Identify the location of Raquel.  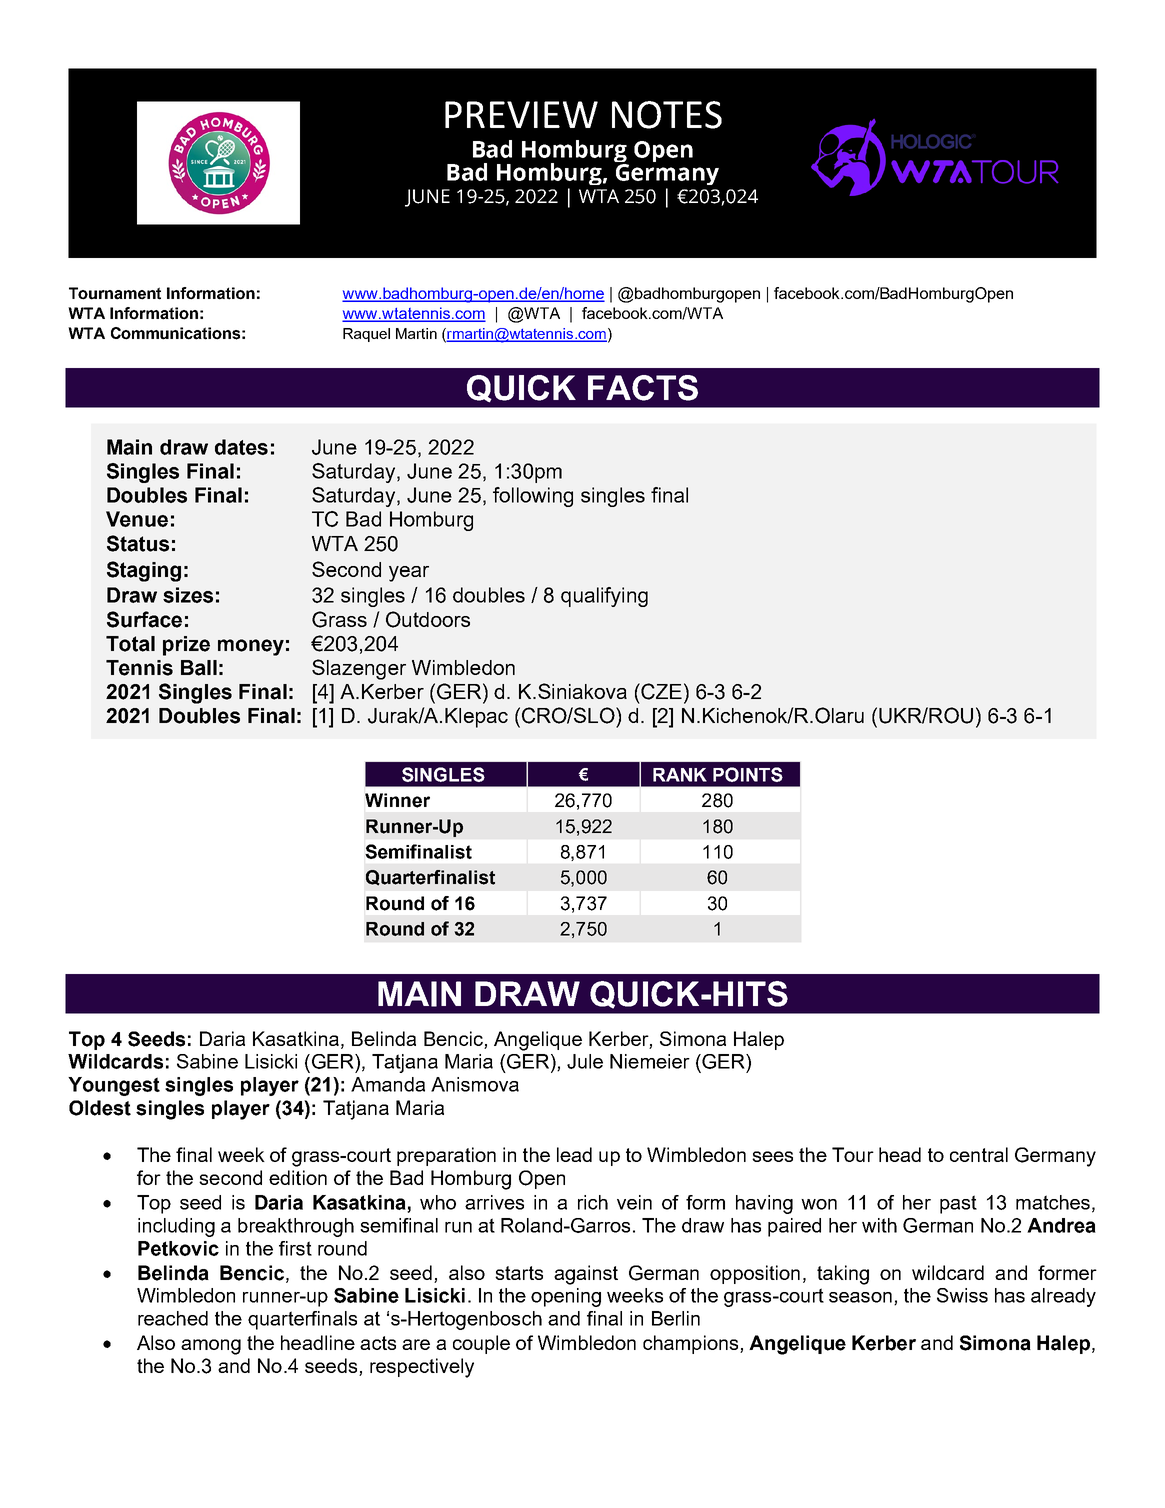
(366, 335).
